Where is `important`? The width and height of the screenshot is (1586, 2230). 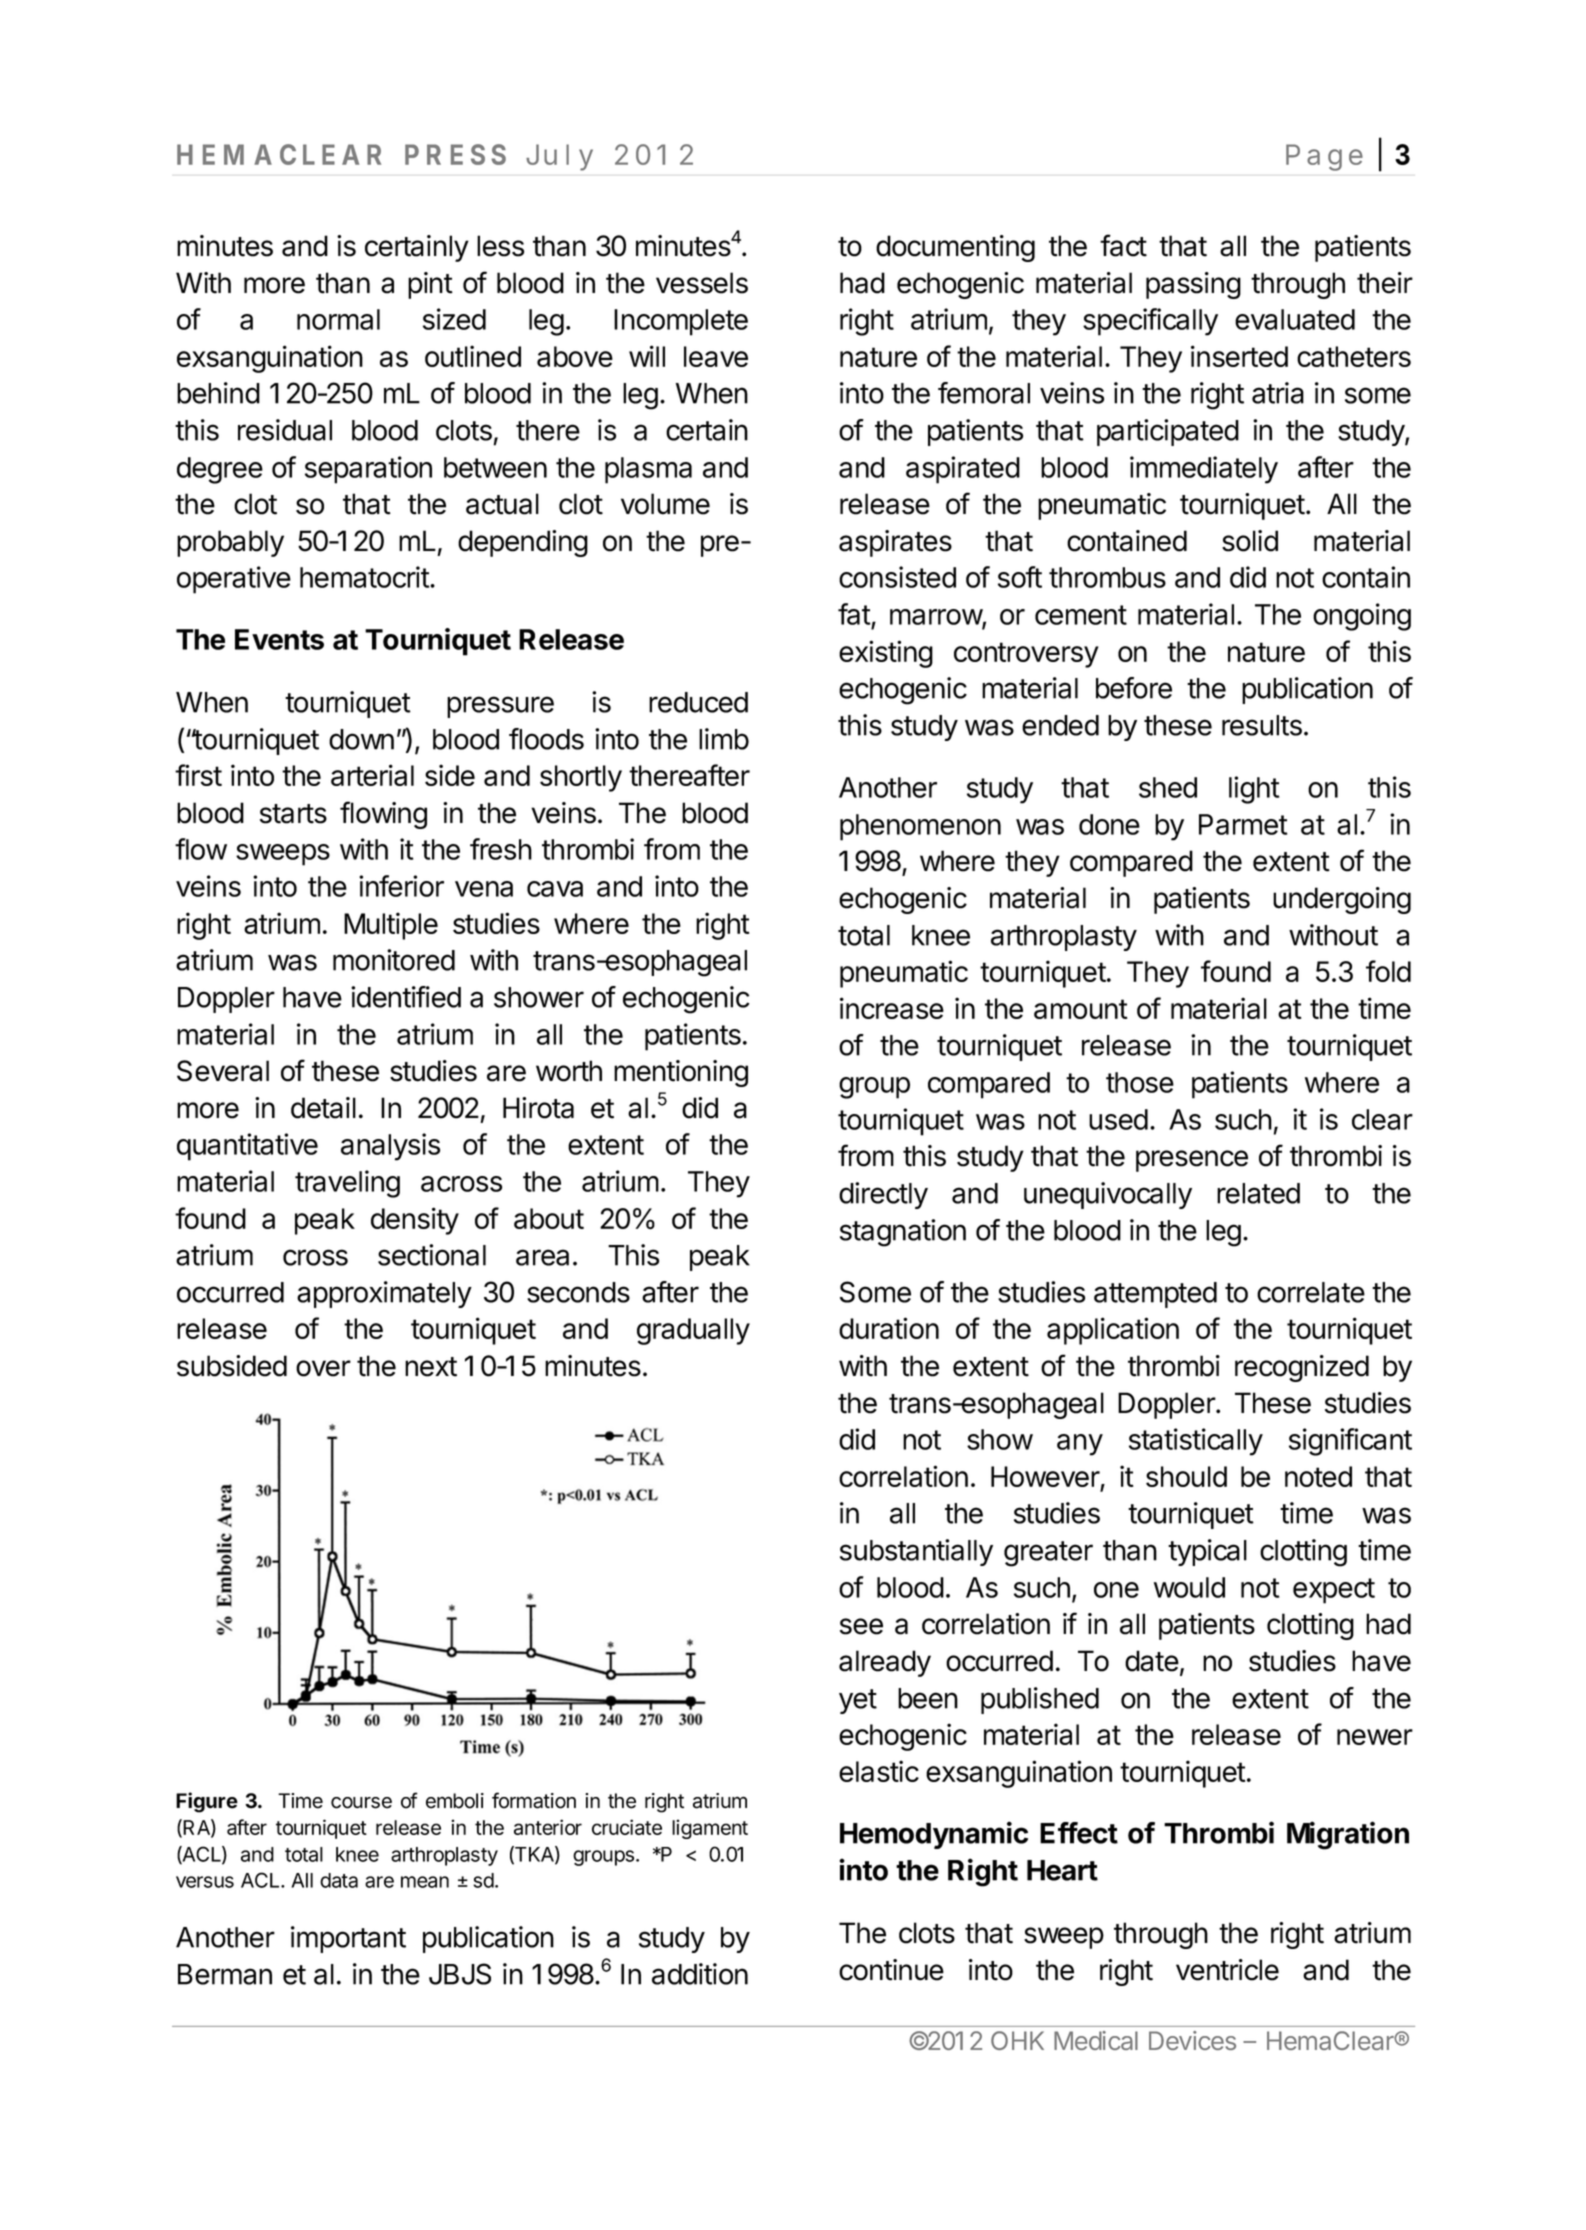 important is located at coordinates (348, 1939).
